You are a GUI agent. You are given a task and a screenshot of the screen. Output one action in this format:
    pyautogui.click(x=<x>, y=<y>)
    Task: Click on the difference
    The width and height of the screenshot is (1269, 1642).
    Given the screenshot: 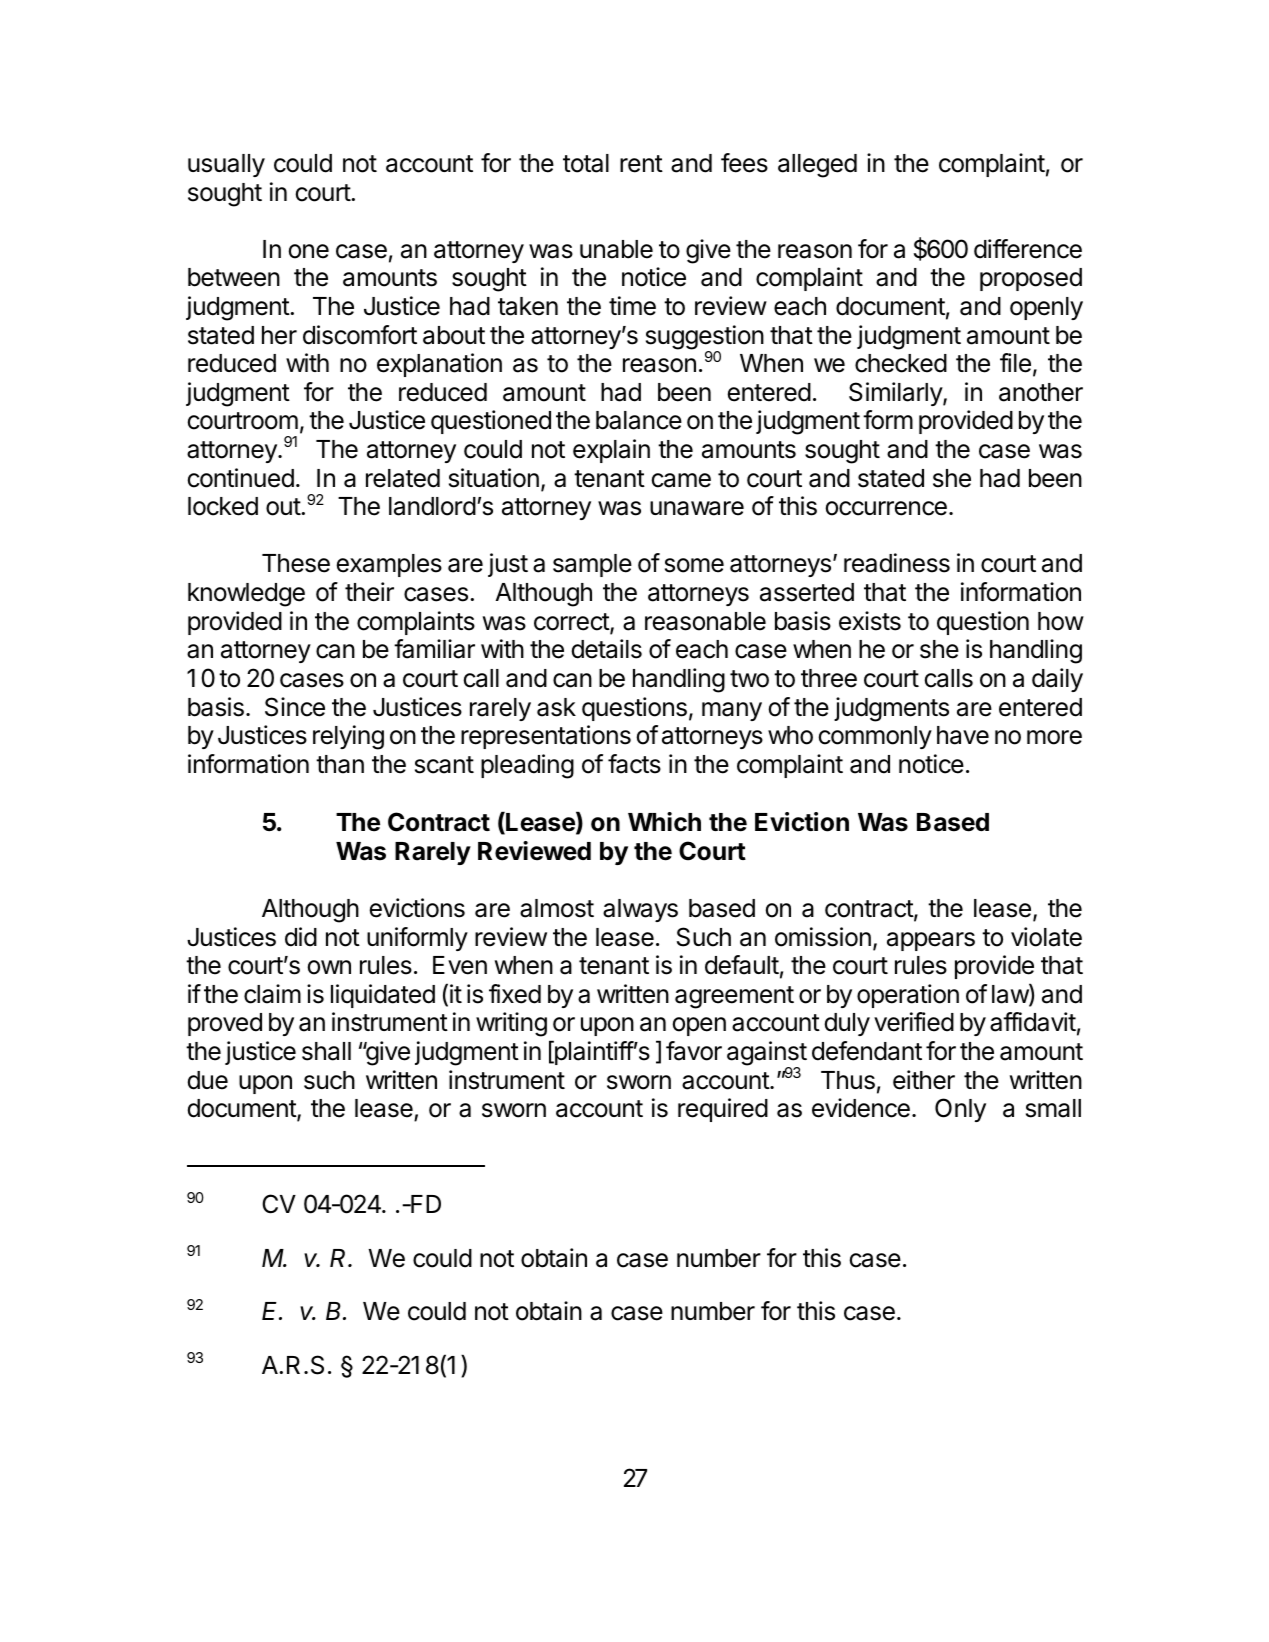 What is the action you would take?
    pyautogui.click(x=1028, y=249)
